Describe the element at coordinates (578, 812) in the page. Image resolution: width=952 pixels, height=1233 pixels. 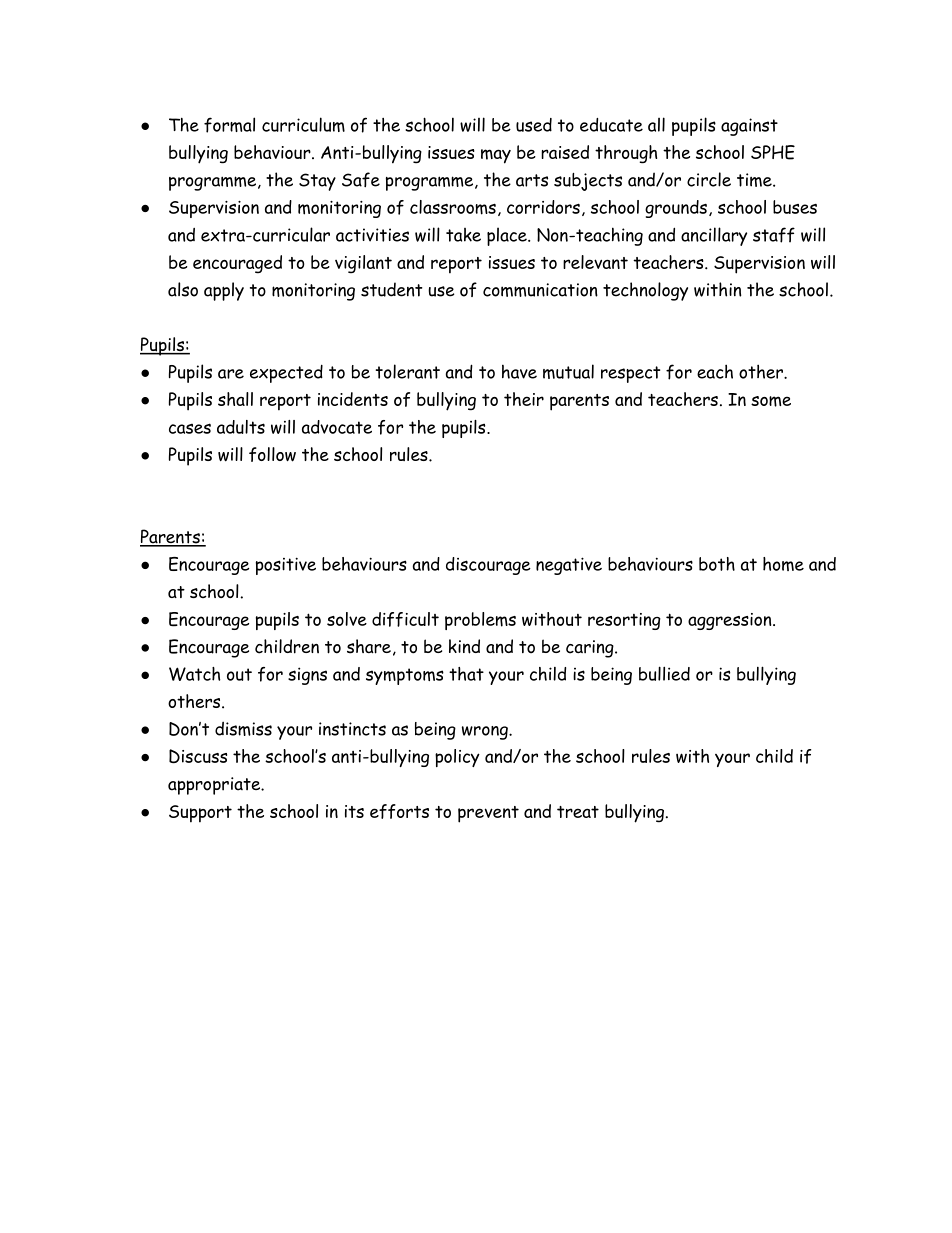
I see `treat` at that location.
